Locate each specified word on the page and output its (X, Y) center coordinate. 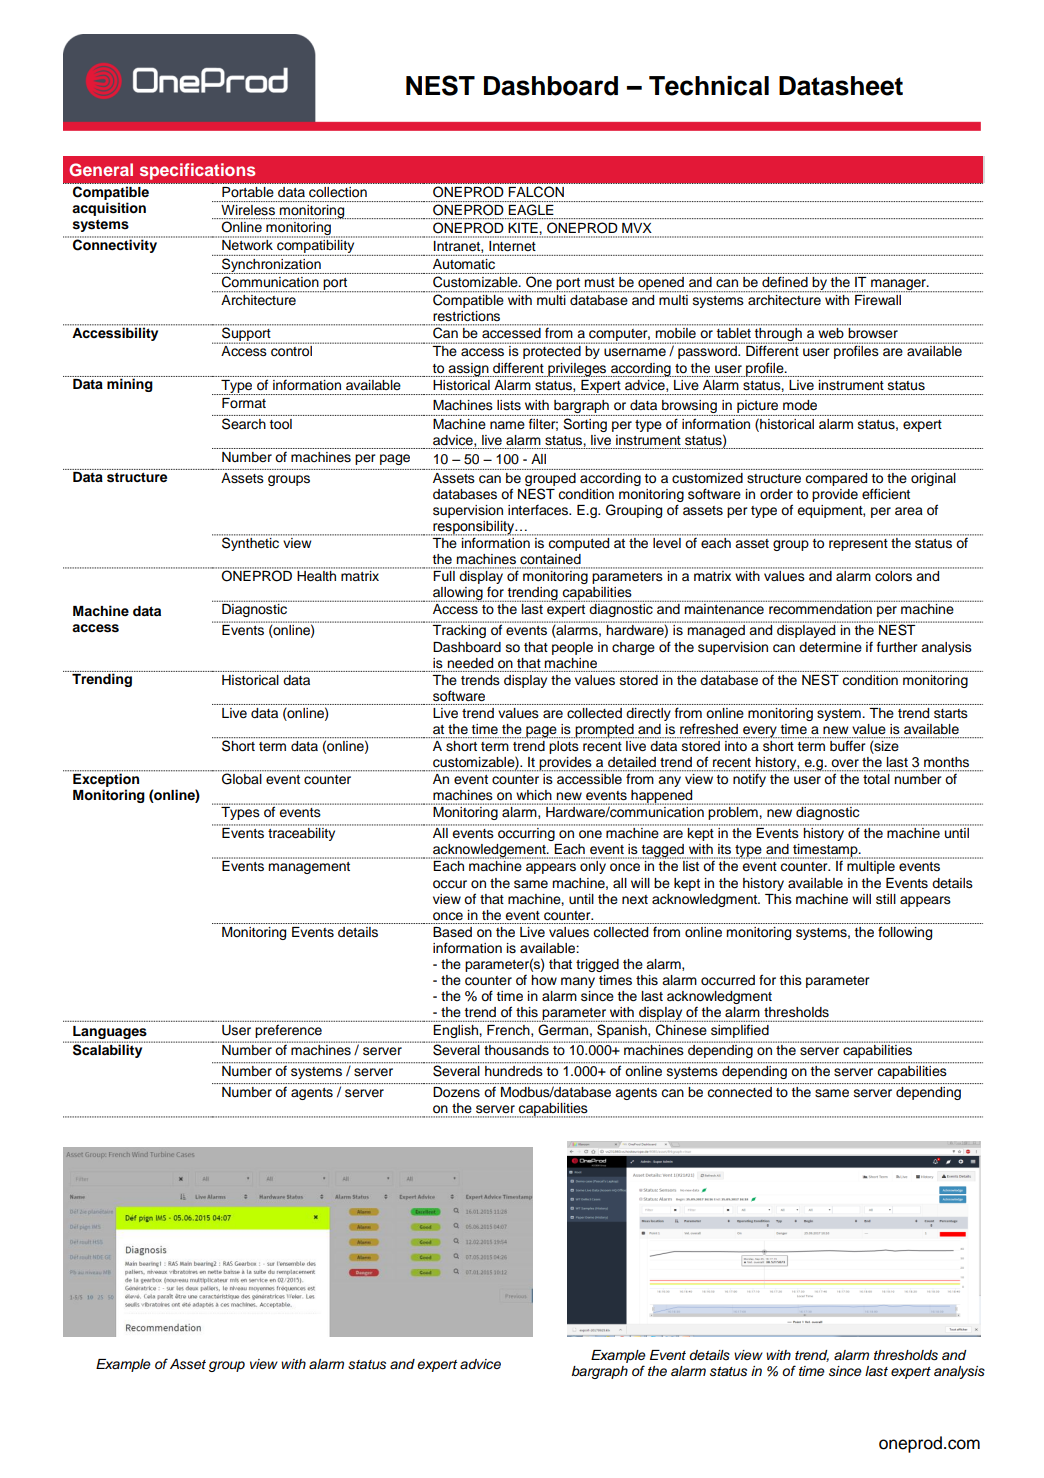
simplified (740, 1031)
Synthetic (252, 543)
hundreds (514, 1071)
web (831, 333)
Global (242, 778)
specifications (197, 171)
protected (552, 352)
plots (564, 747)
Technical (709, 86)
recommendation (820, 609)
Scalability (108, 1050)
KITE (523, 228)
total (876, 778)
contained (550, 559)
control (291, 351)
